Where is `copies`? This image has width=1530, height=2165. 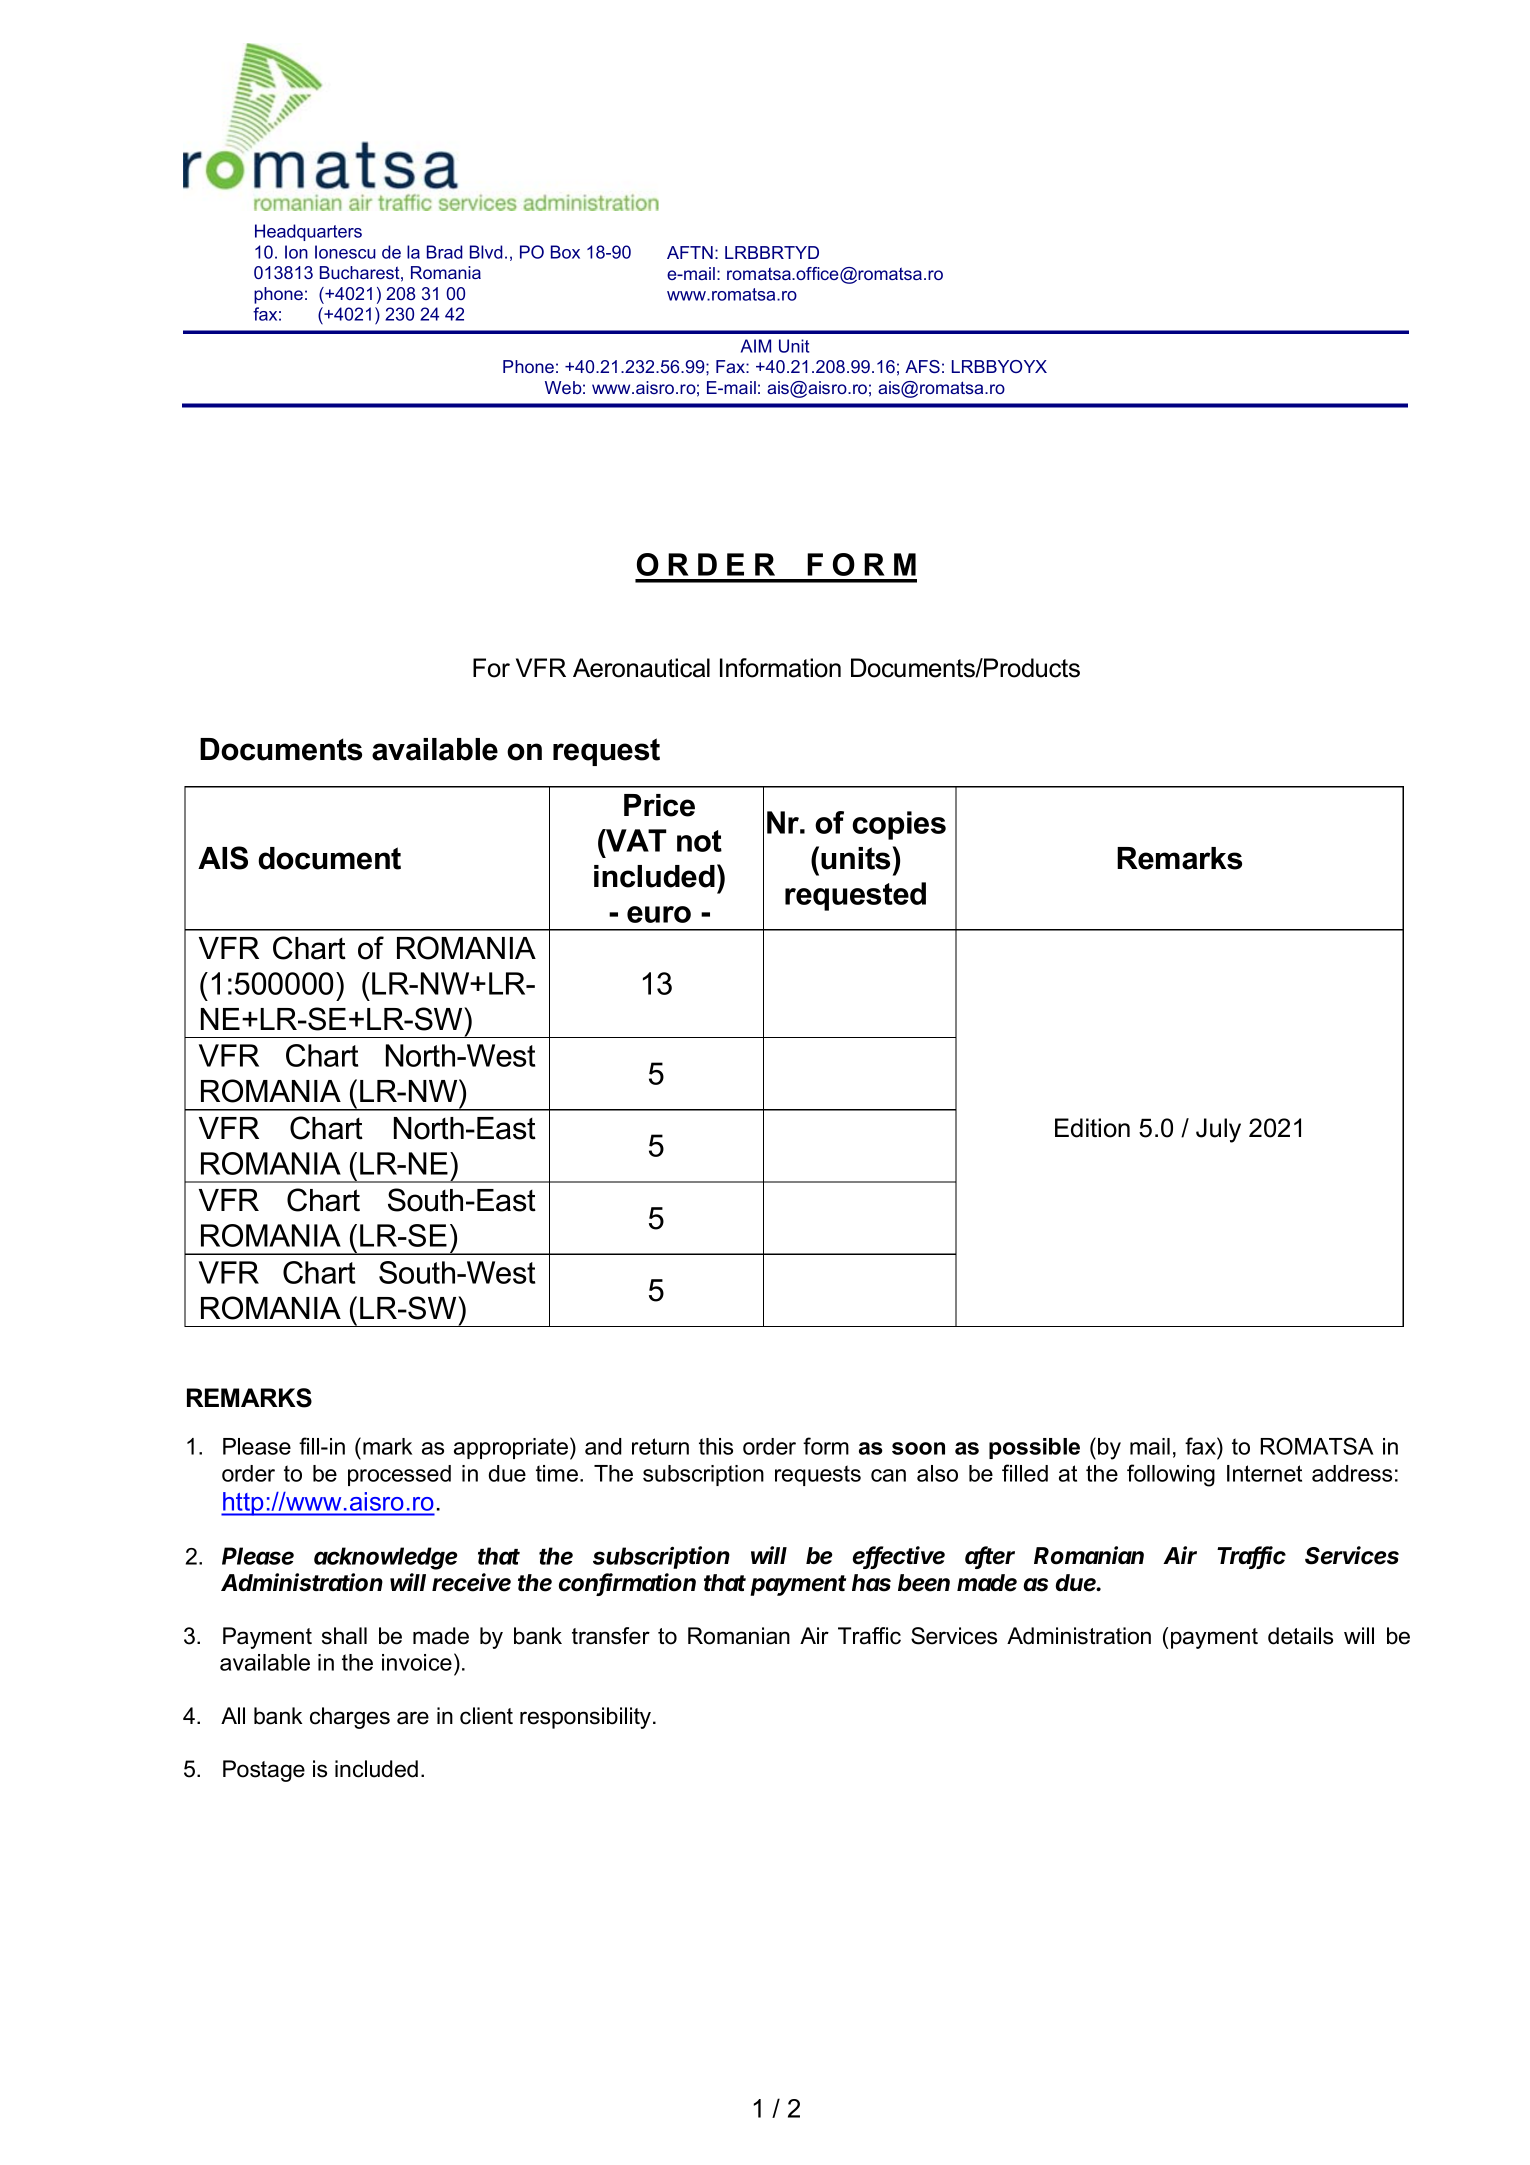
copies is located at coordinates (899, 825).
